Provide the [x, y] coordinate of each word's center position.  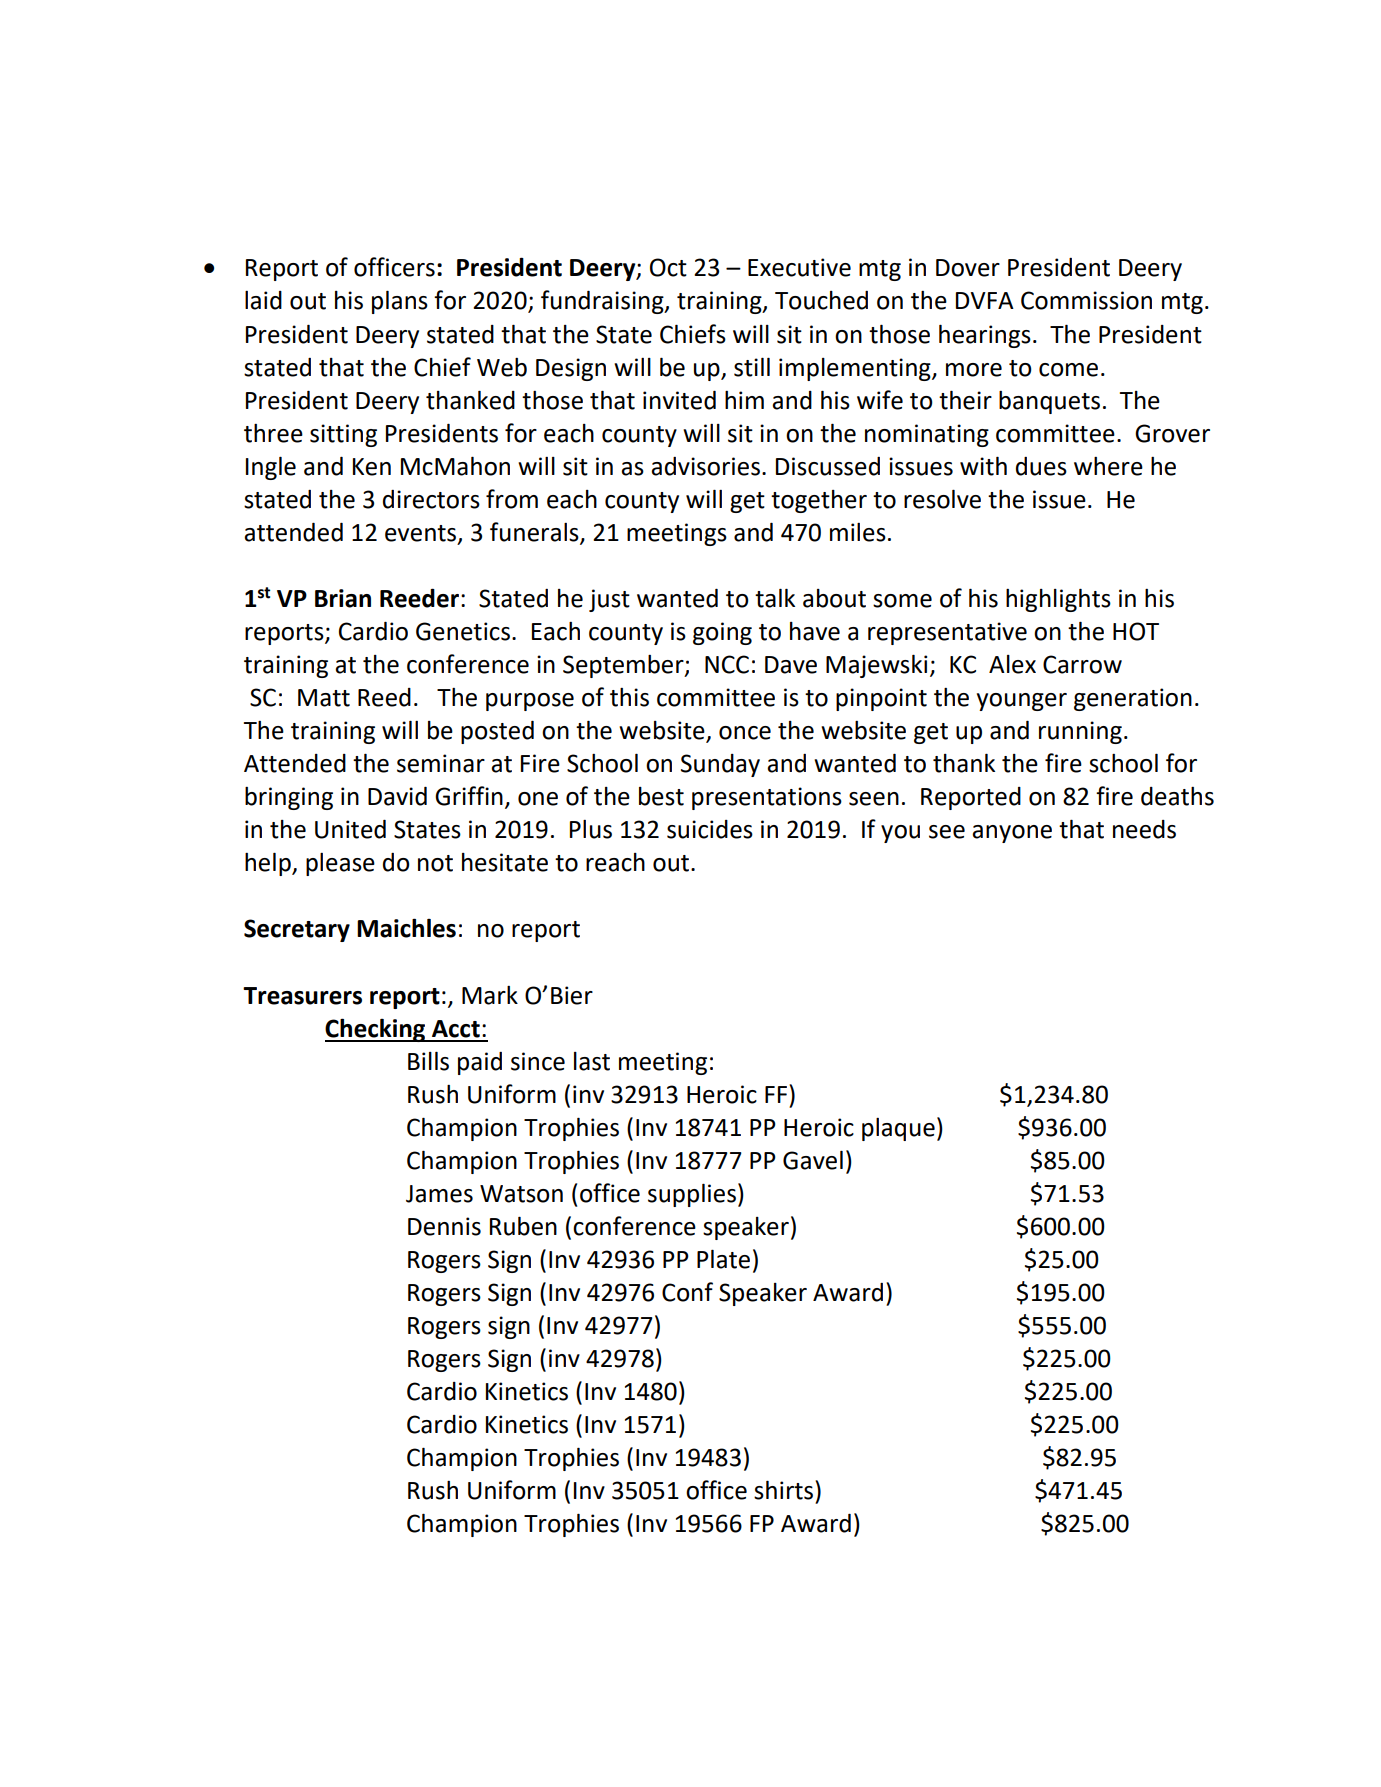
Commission [1086, 300]
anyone [1012, 834]
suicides [710, 829]
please [340, 864]
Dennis [444, 1226]
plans [400, 302]
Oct [668, 267]
